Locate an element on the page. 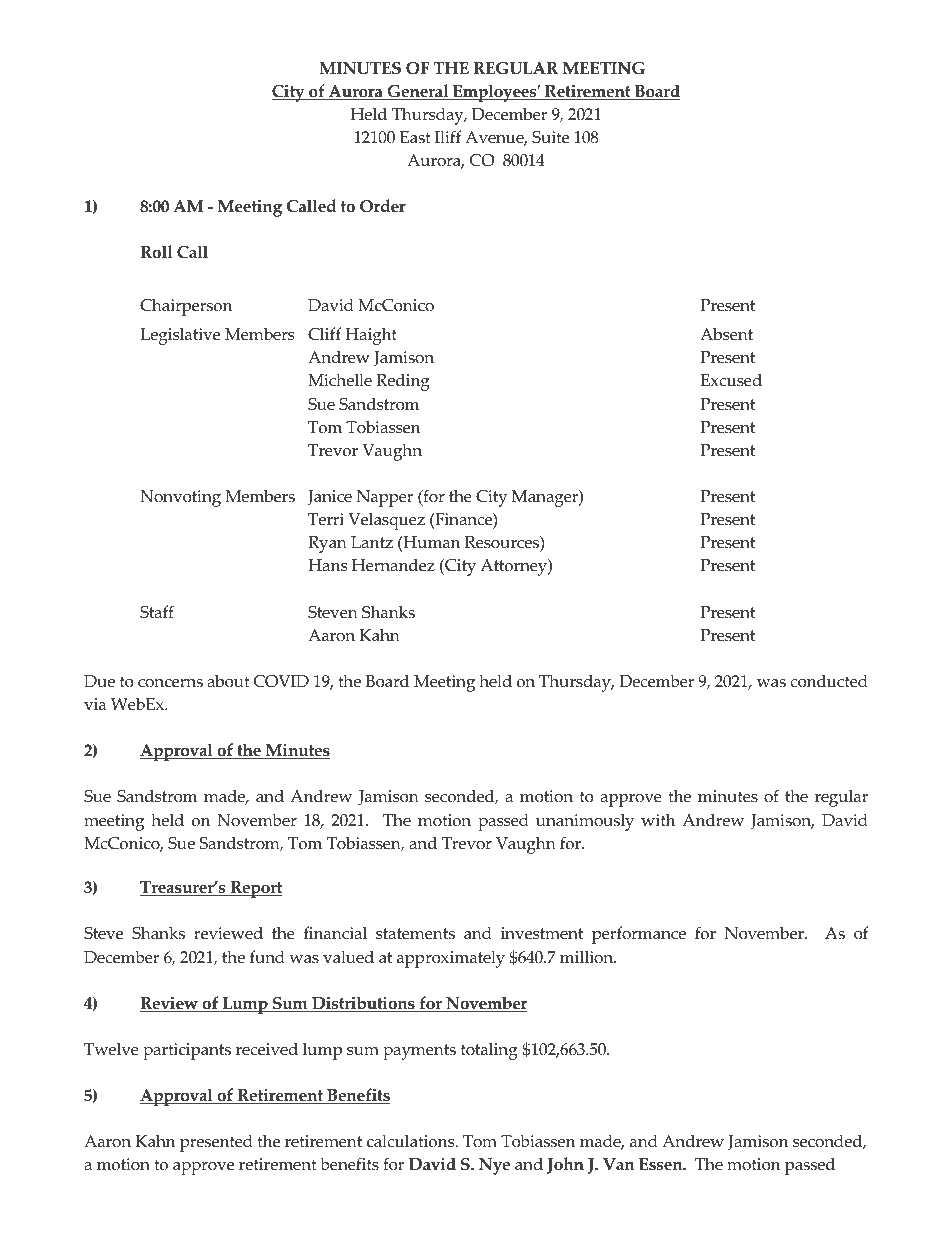 This document has height=1233, width=952. Hernandez is located at coordinates (393, 565).
